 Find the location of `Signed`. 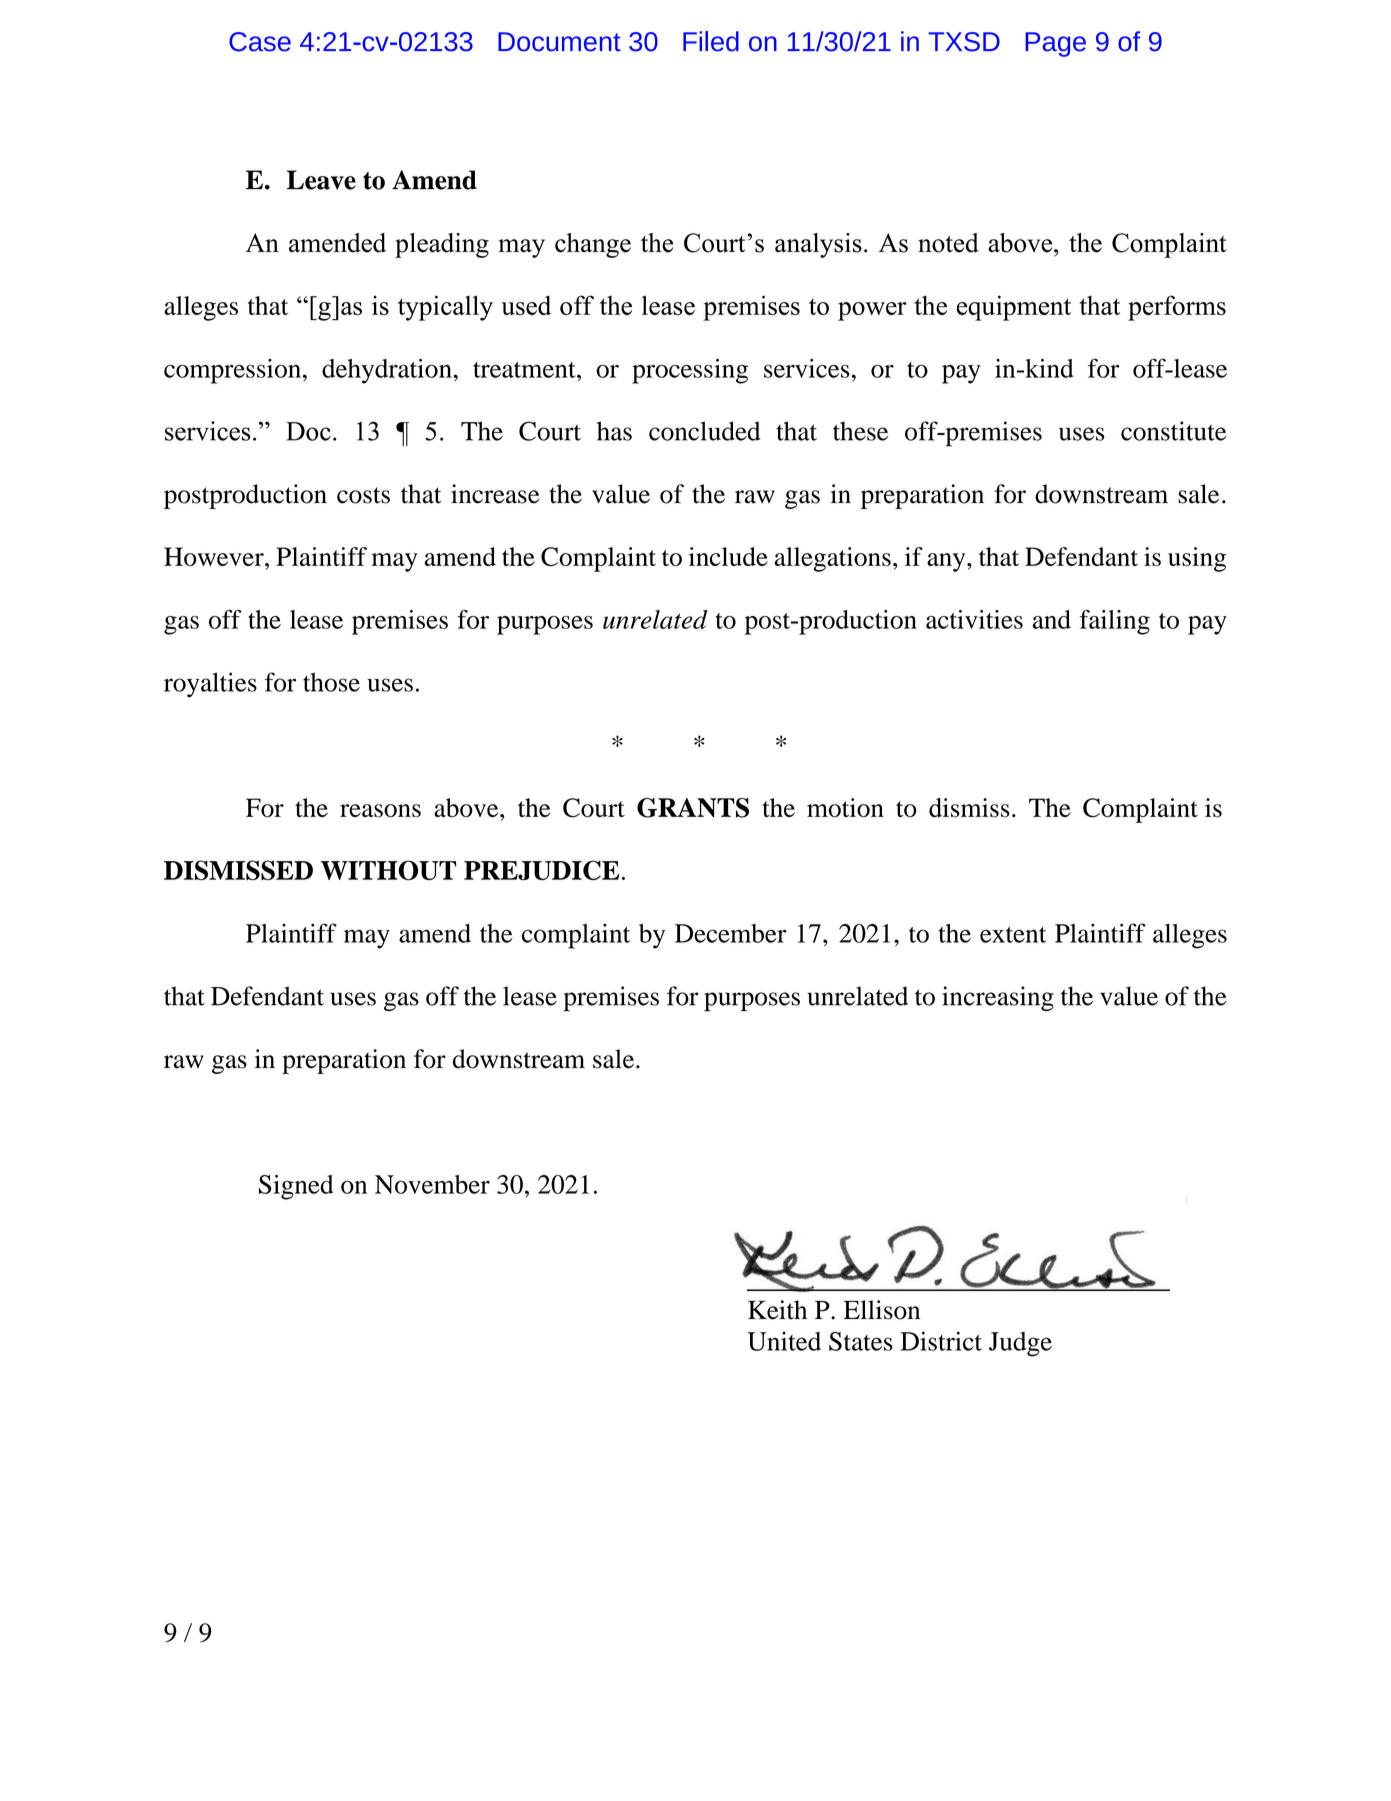

Signed is located at coordinates (296, 1187).
